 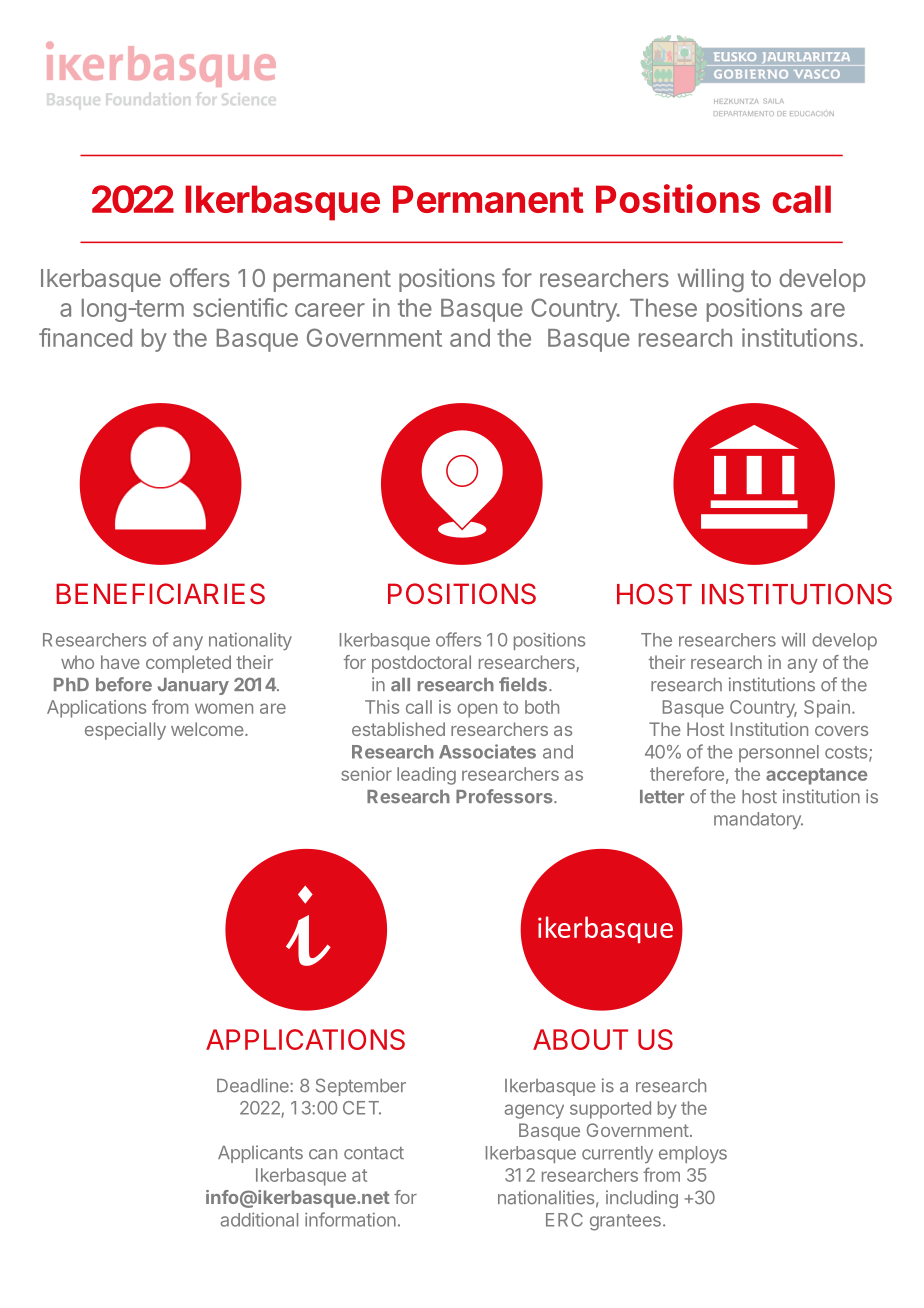 I want to click on personnel, so click(x=779, y=753).
